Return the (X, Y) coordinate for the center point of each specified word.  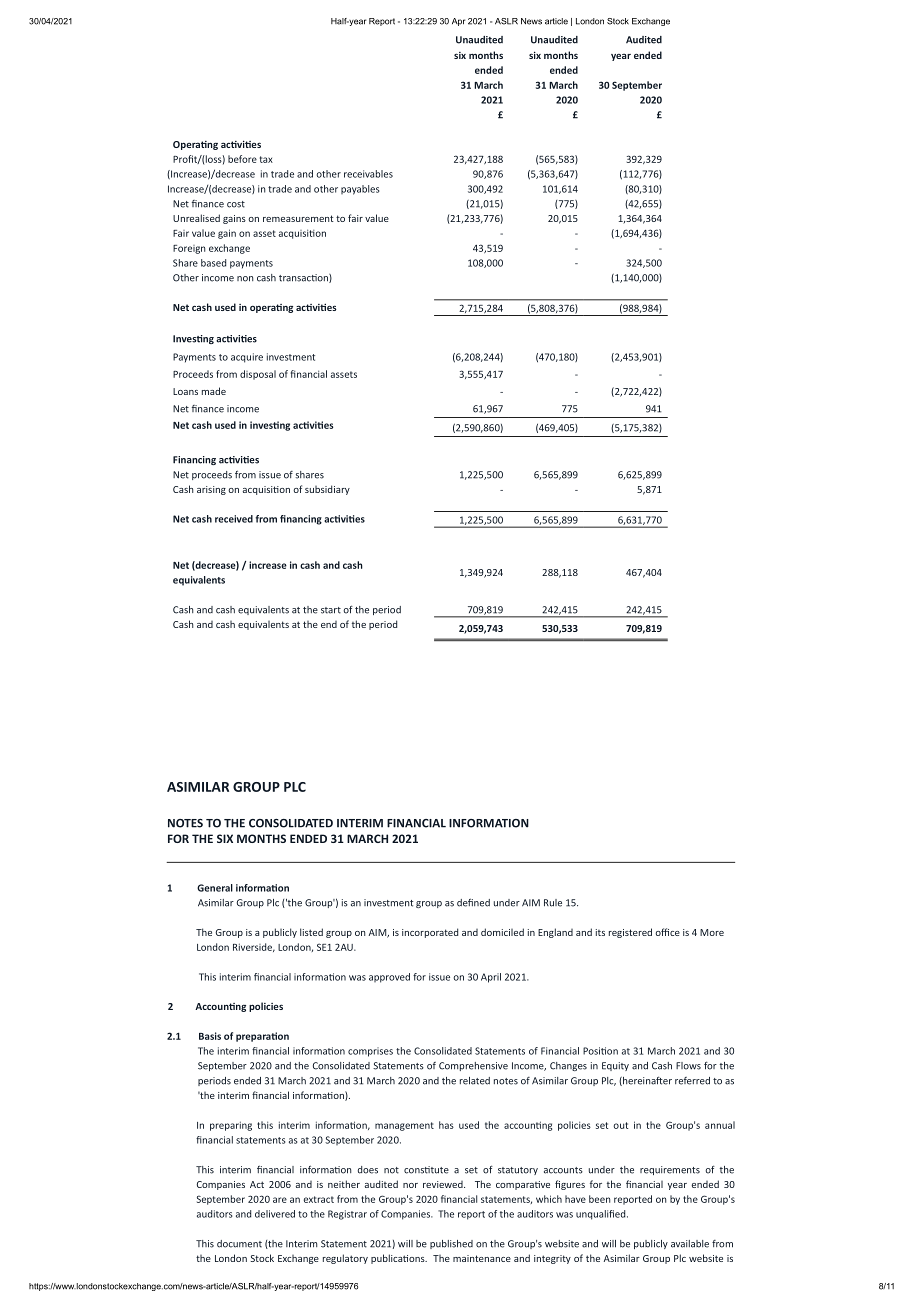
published (451, 1244)
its (600, 932)
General (215, 888)
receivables (368, 174)
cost (236, 204)
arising (211, 490)
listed (311, 932)
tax (266, 159)
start (331, 610)
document (239, 1244)
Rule (553, 903)
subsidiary (327, 490)
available (690, 1244)
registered (630, 933)
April (491, 978)
